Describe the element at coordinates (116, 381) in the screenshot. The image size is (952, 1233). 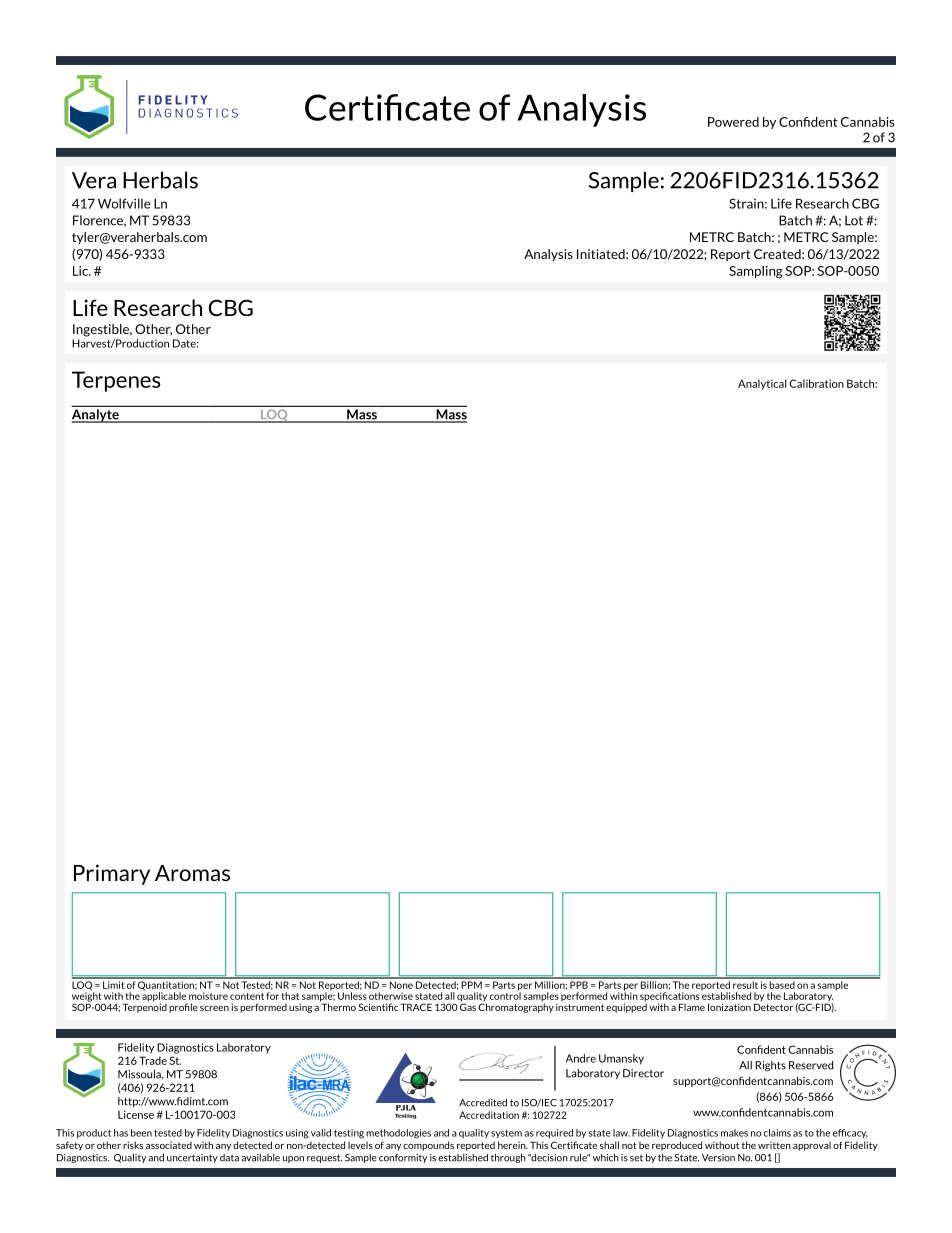
I see `Terpenes` at that location.
